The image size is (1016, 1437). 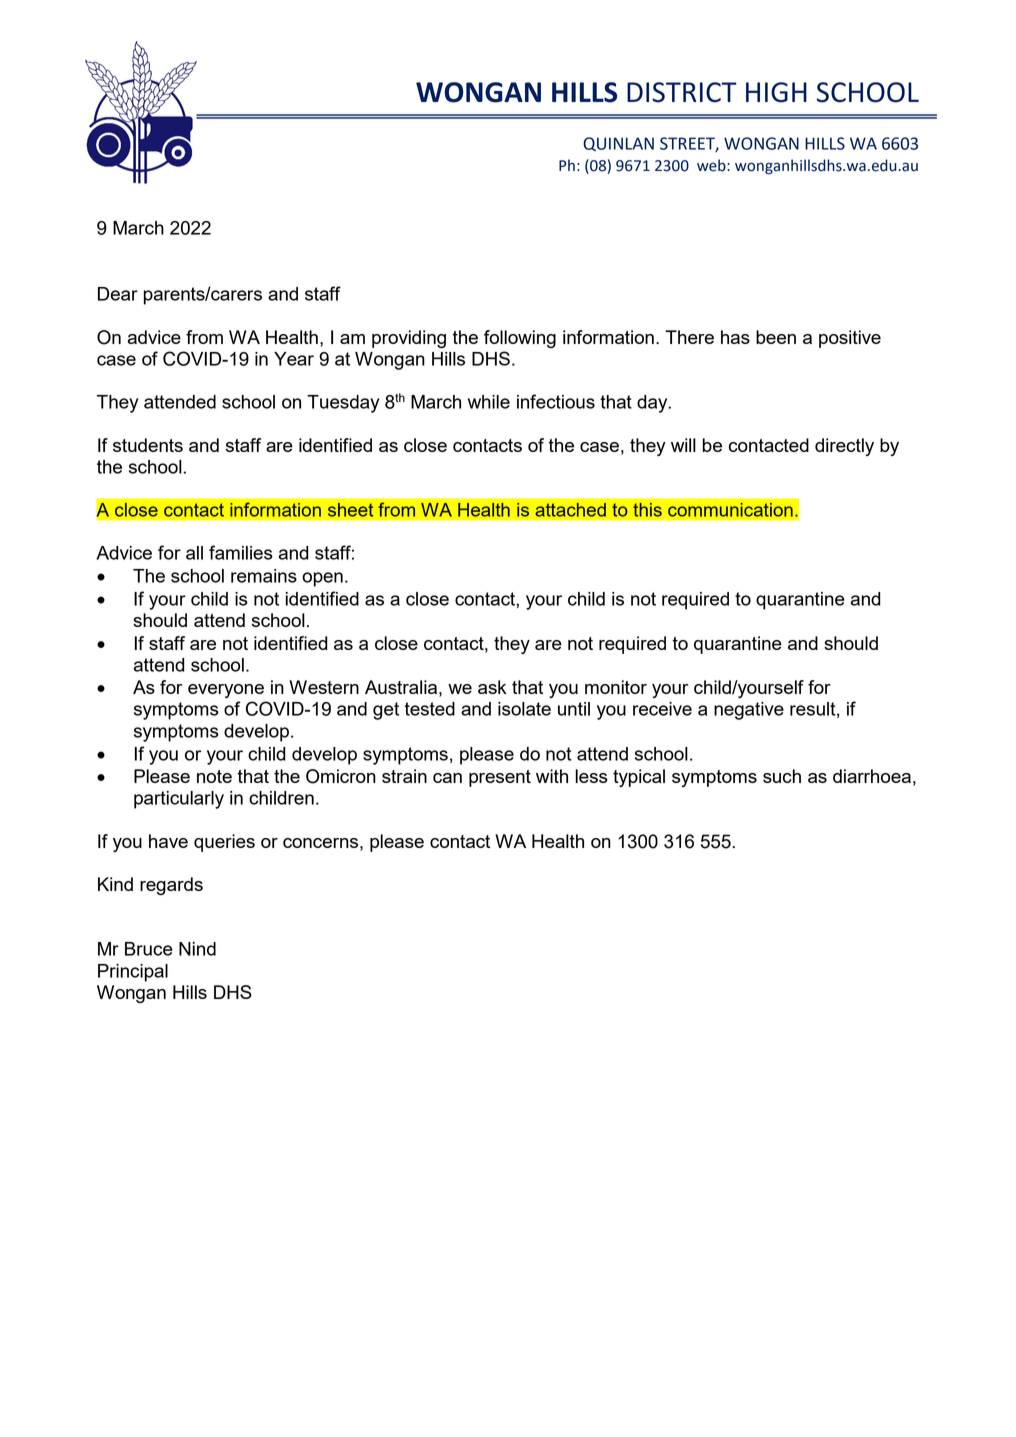 I want to click on following, so click(x=520, y=339).
